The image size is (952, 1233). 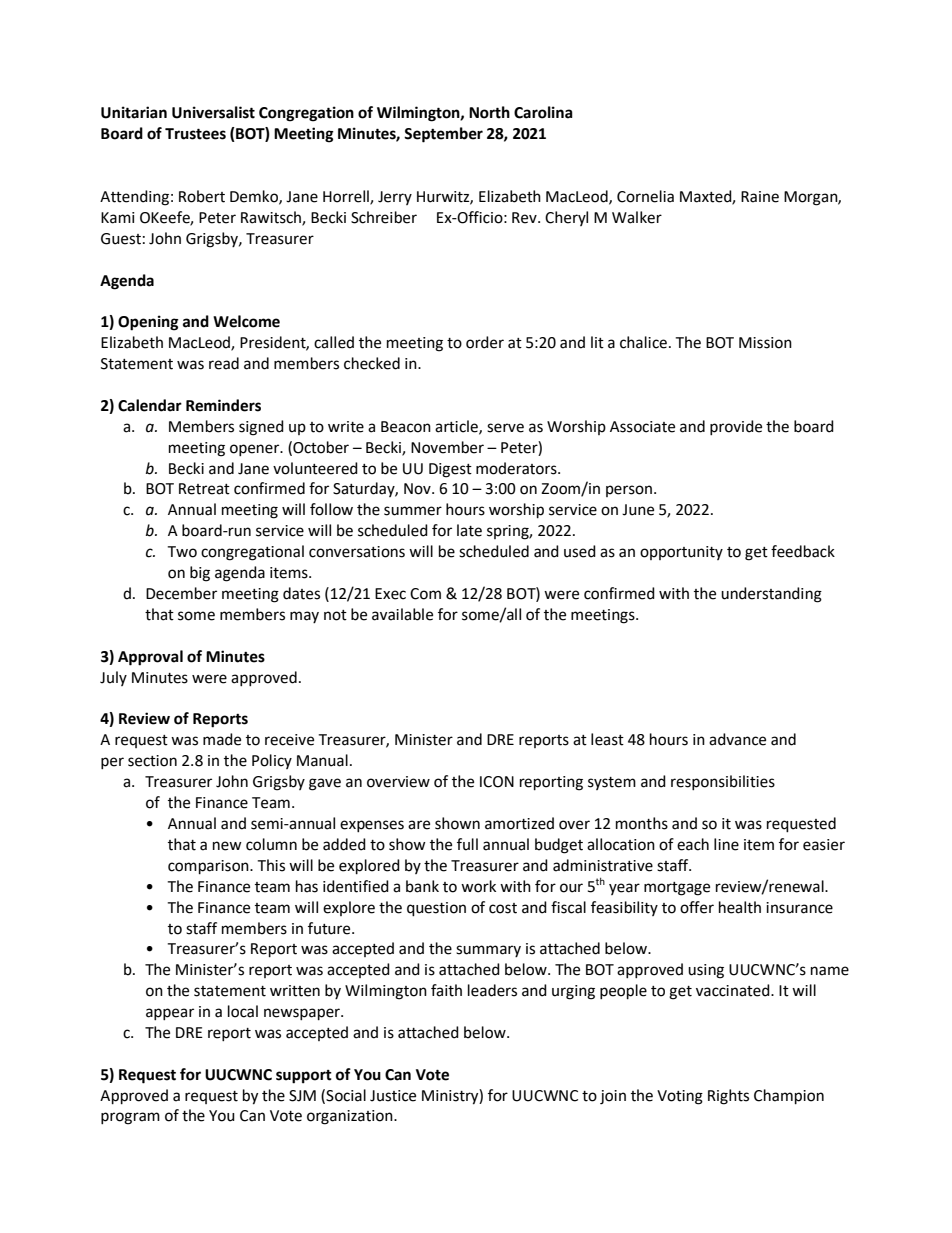 What do you see at coordinates (723, 782) in the image?
I see `responsibilities` at bounding box center [723, 782].
